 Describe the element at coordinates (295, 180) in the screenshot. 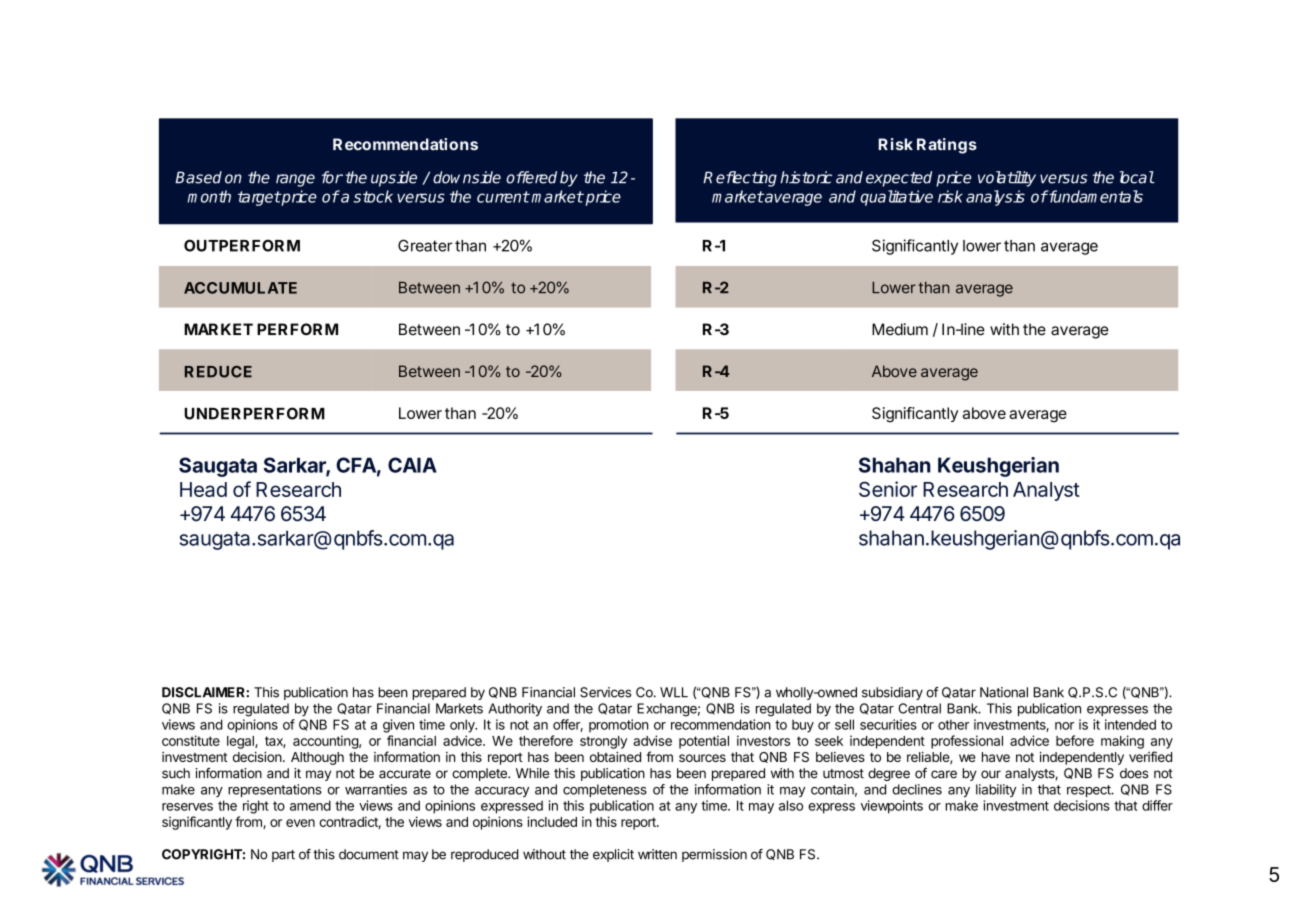

I see `range` at that location.
